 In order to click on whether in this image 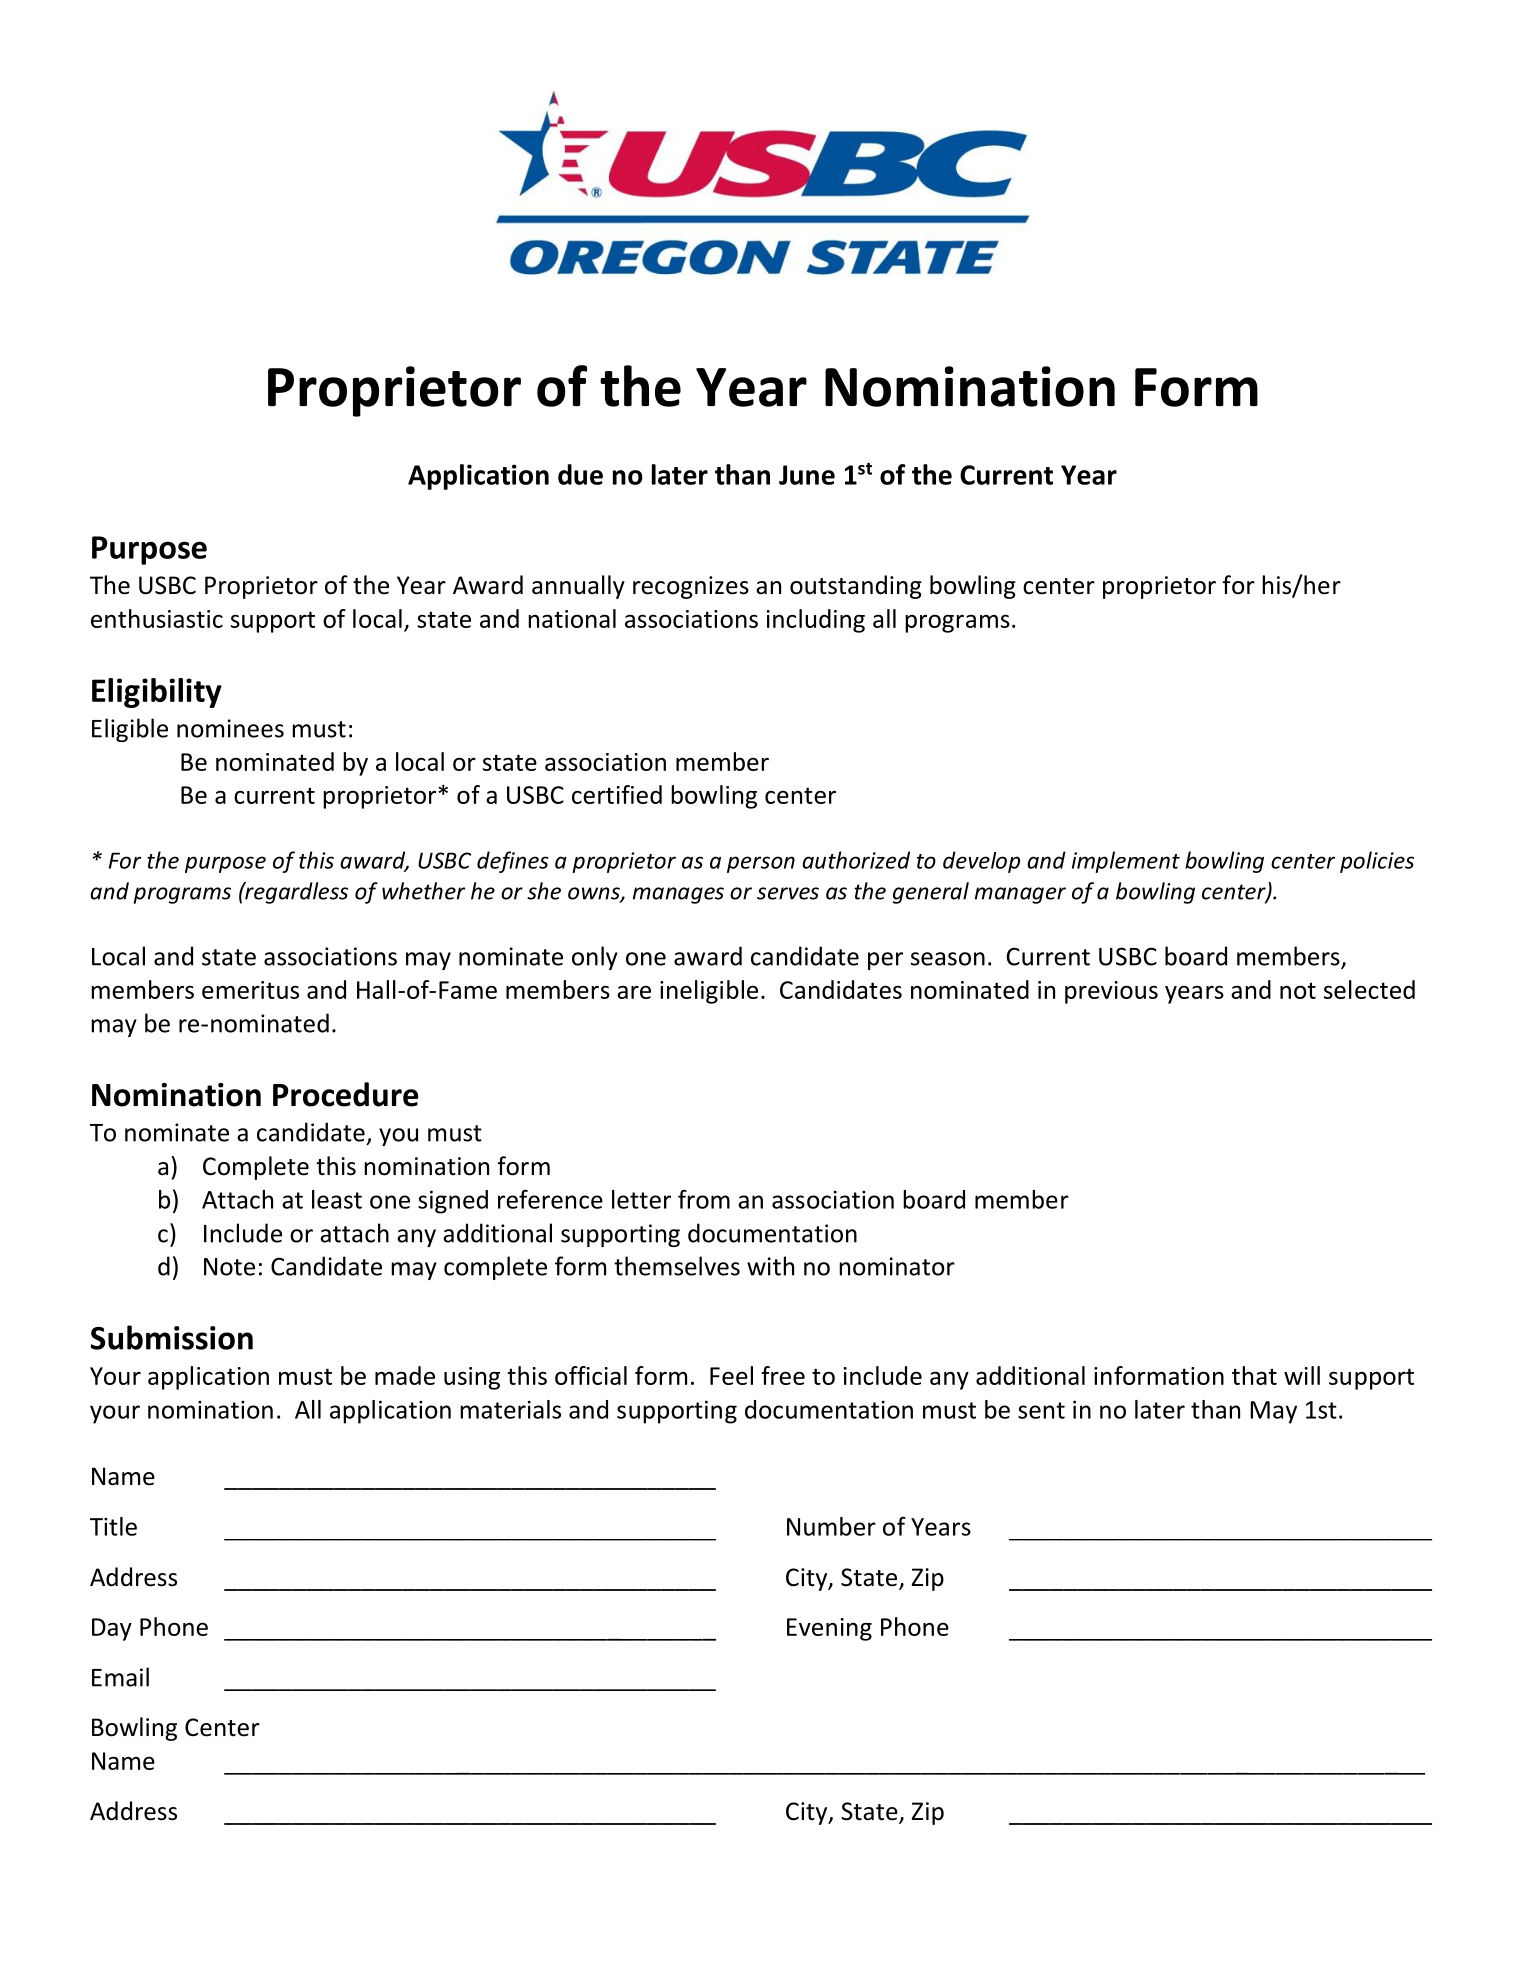, I will do `click(423, 891)`.
